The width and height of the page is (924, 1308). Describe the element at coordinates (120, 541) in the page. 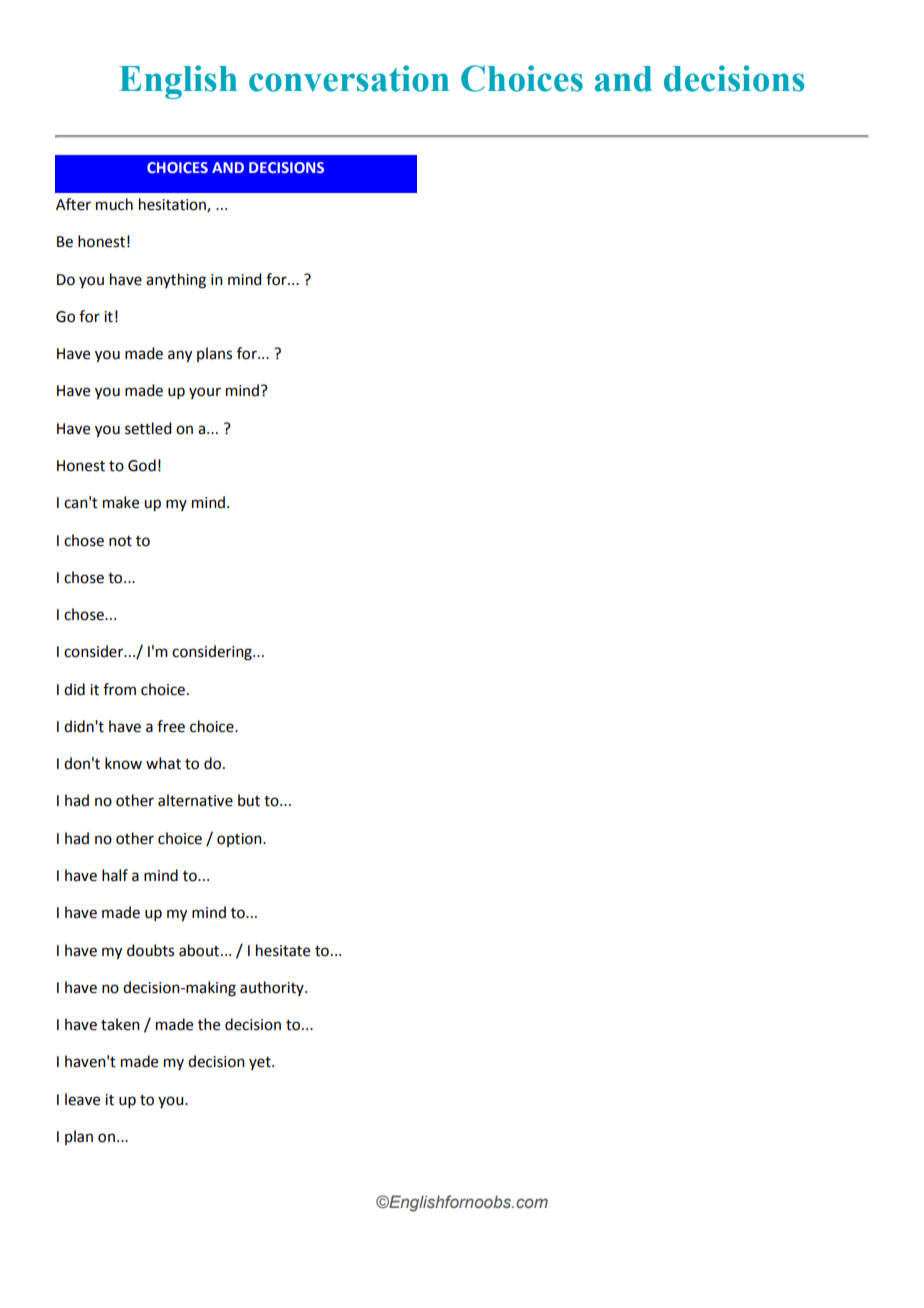

I see `not` at that location.
